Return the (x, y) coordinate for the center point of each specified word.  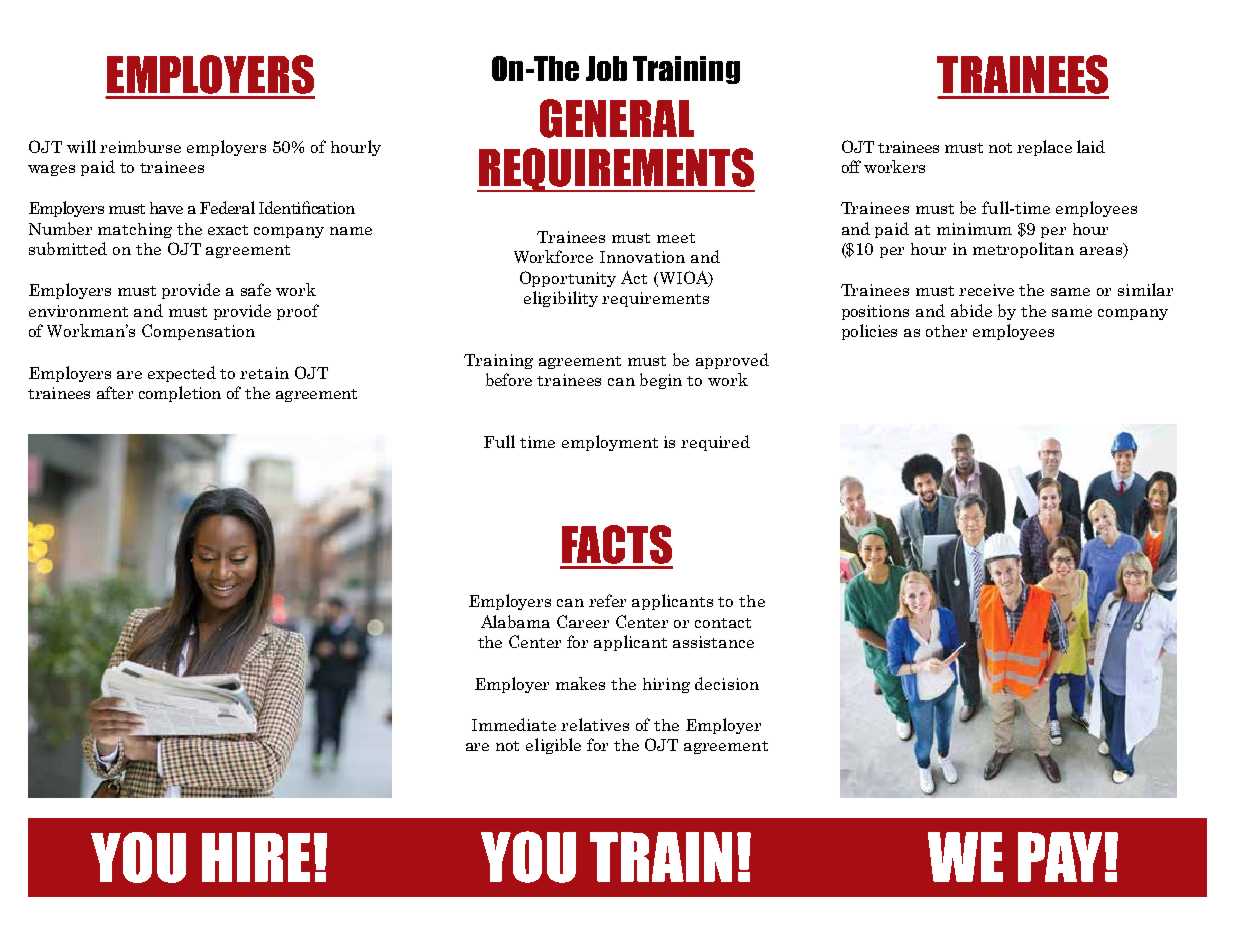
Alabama (515, 621)
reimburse (140, 146)
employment (610, 443)
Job (606, 68)
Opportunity (568, 279)
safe (256, 289)
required (715, 443)
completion (180, 394)
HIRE (256, 857)
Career (583, 621)
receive (986, 290)
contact (723, 623)
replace (1044, 148)
